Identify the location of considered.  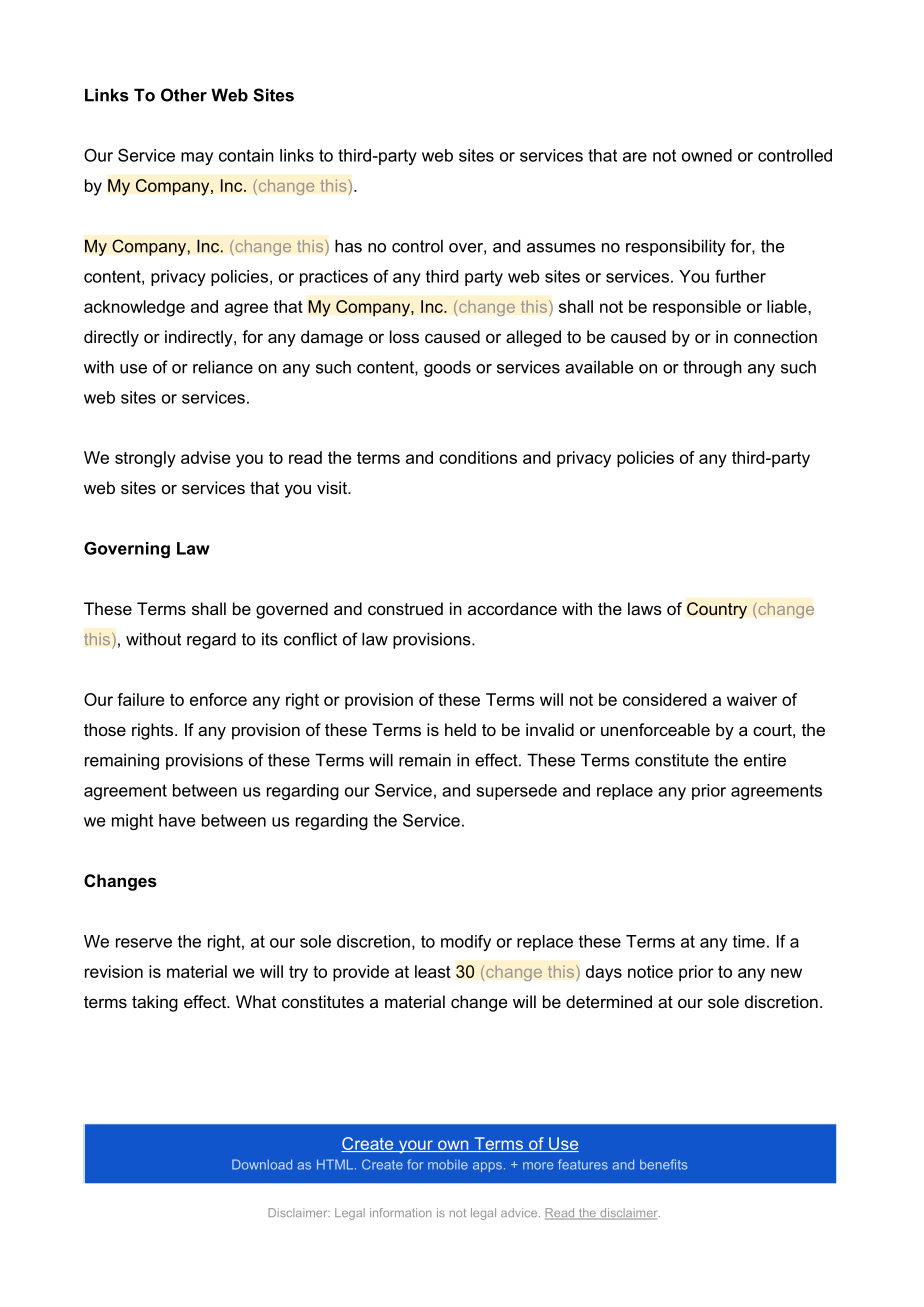
(664, 699).
